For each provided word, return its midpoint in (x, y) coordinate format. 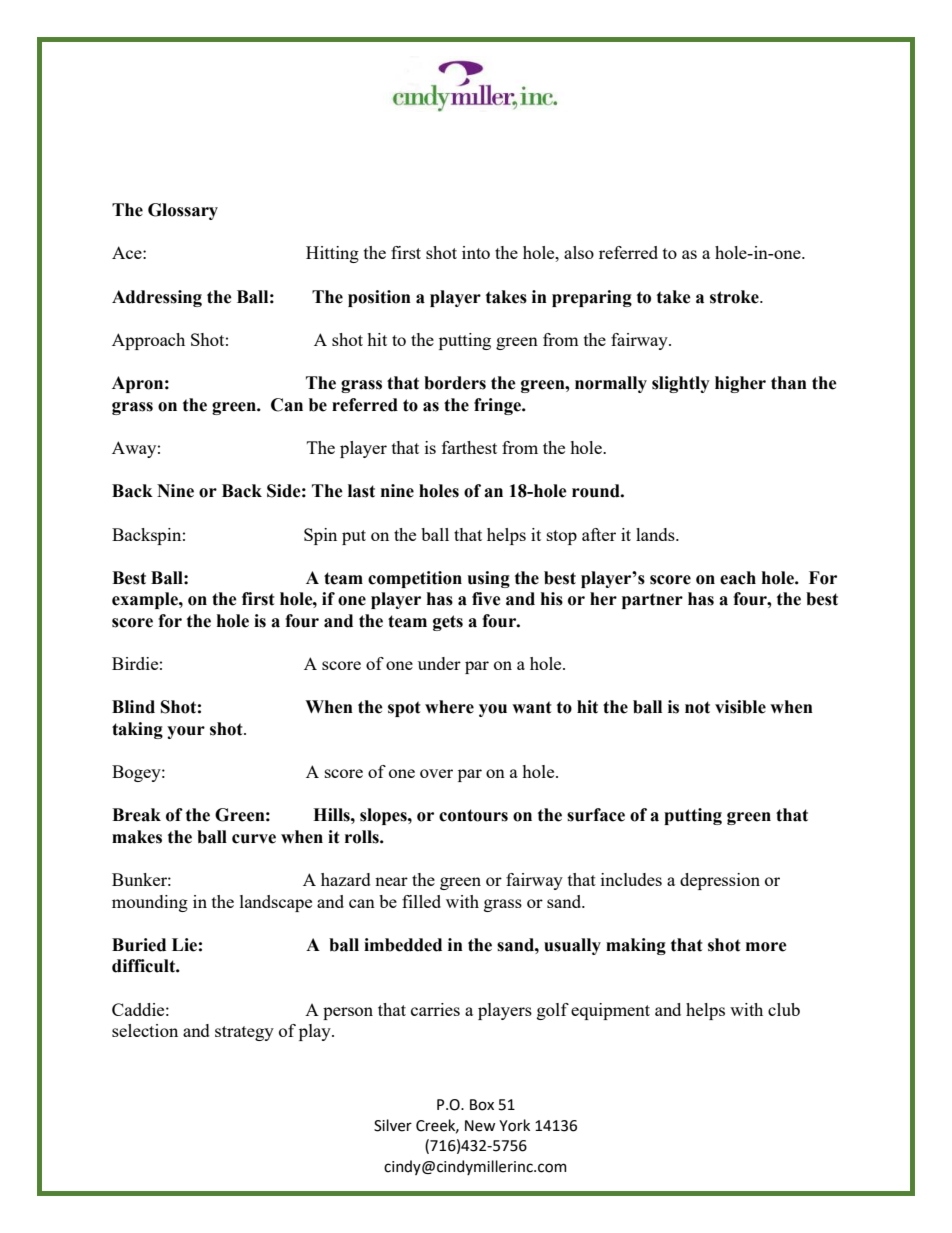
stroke (735, 297)
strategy (244, 1033)
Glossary (183, 211)
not (697, 707)
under (439, 663)
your (186, 732)
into (476, 252)
